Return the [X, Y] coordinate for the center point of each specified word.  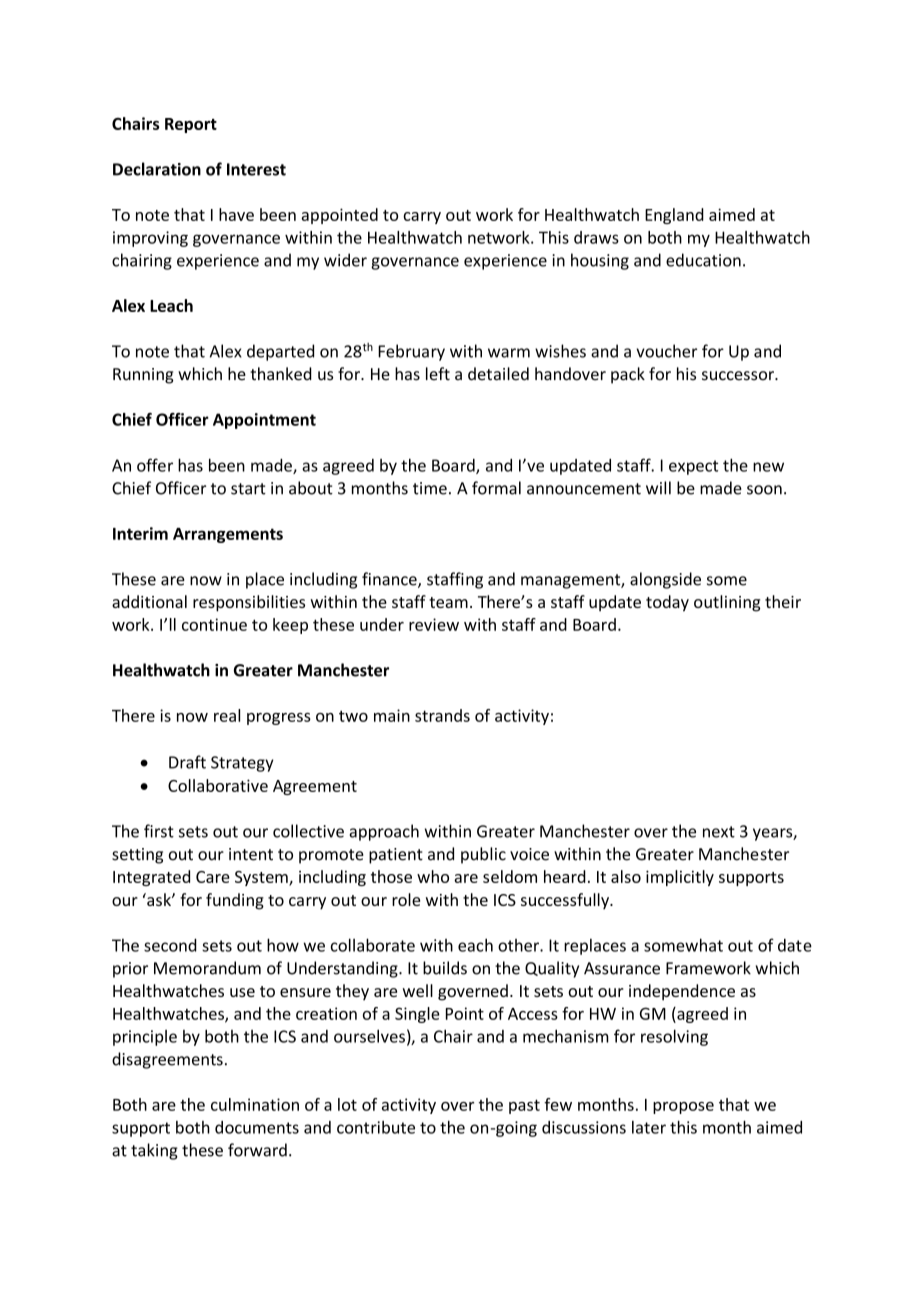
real [227, 715]
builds [445, 968]
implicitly [680, 878]
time [430, 488]
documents [257, 1127]
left [438, 374]
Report [191, 125]
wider [345, 260]
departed [280, 352]
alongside [665, 580]
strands [442, 715]
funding [235, 901]
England [674, 216]
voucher [666, 351]
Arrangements [228, 535]
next [719, 832]
